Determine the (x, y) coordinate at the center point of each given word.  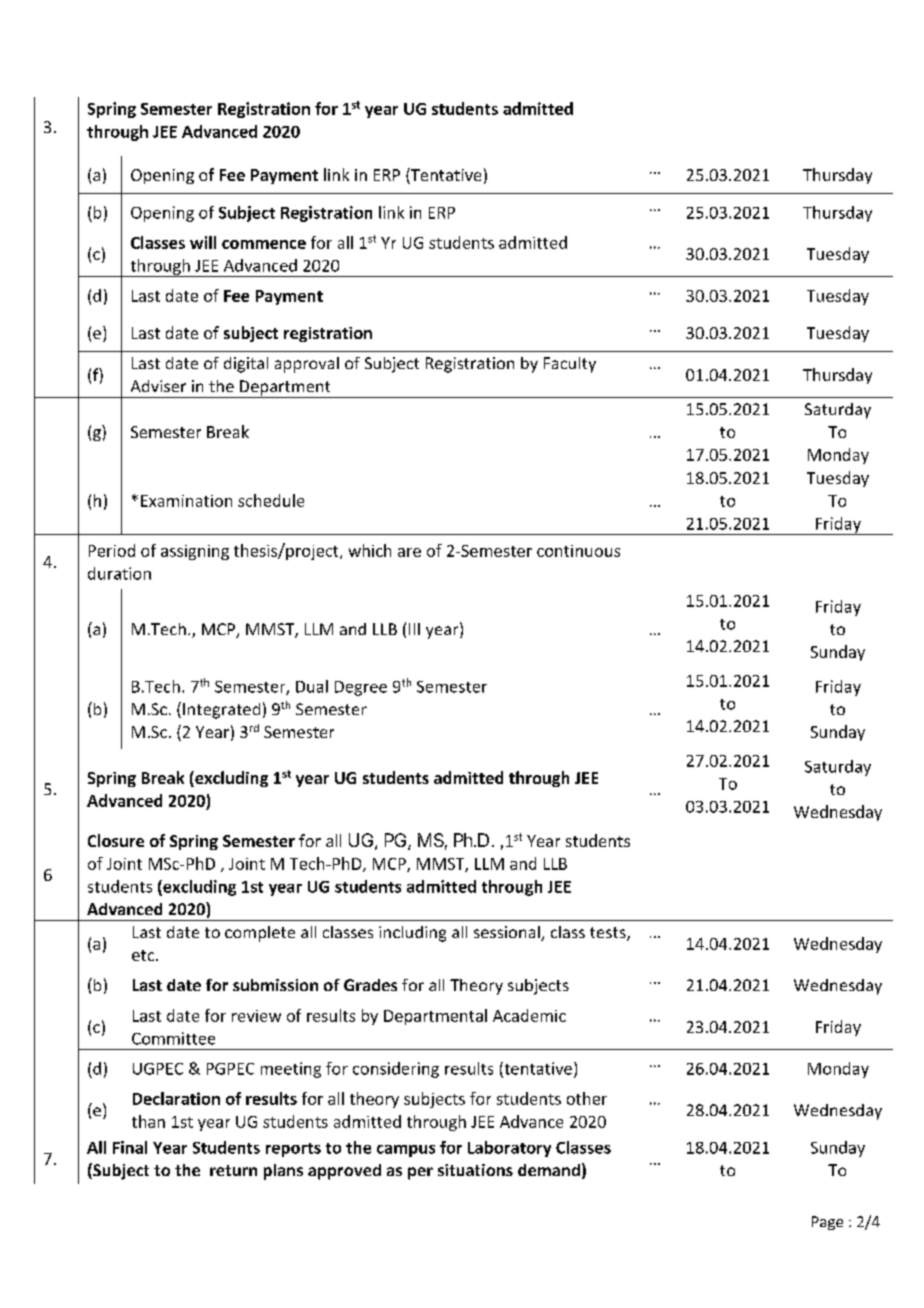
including (412, 934)
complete (260, 934)
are (409, 552)
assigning (195, 552)
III (414, 629)
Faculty (570, 365)
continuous (578, 551)
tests (609, 934)
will (203, 242)
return (233, 1170)
